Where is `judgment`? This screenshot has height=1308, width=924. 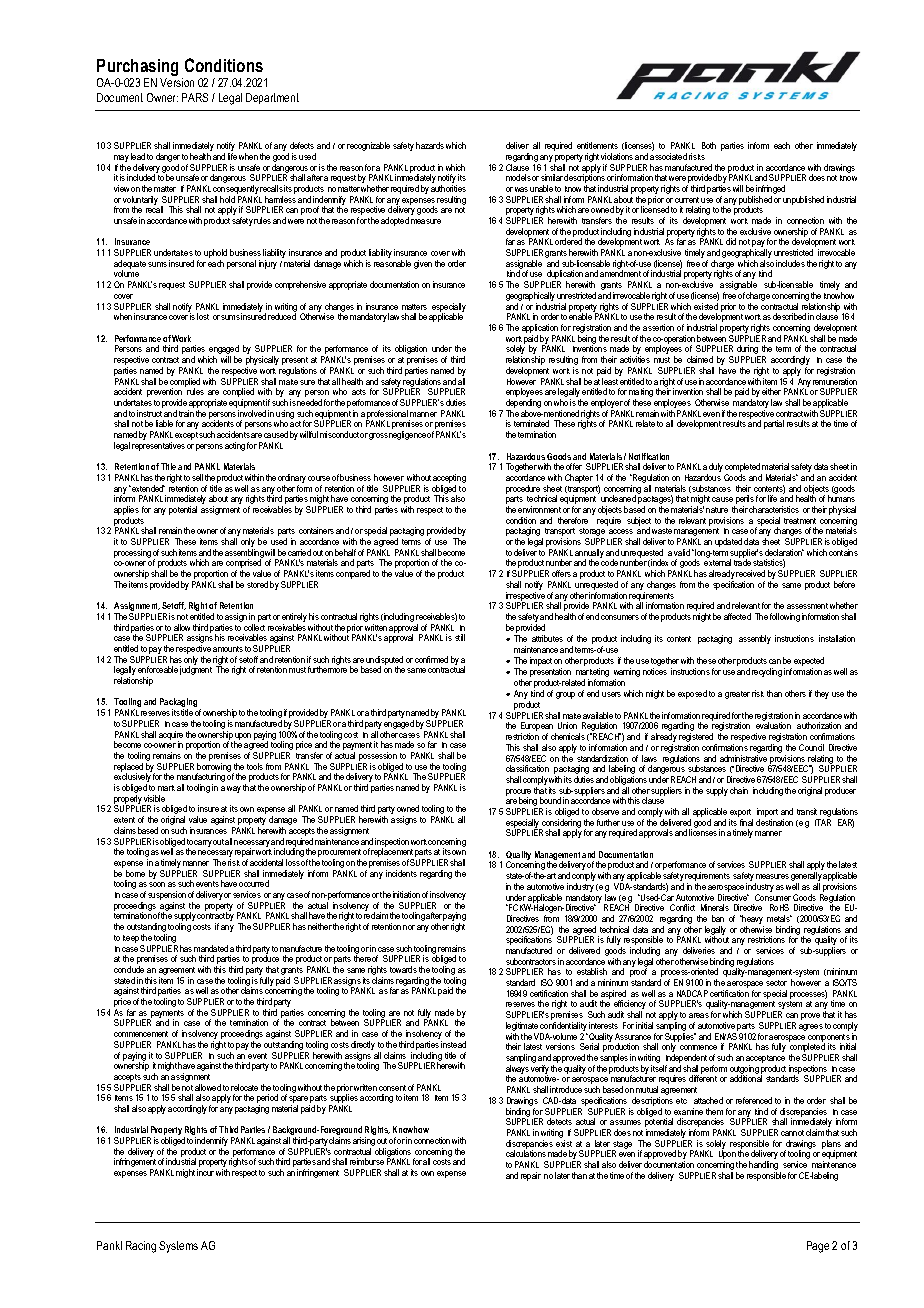 judgment is located at coordinates (196, 670).
